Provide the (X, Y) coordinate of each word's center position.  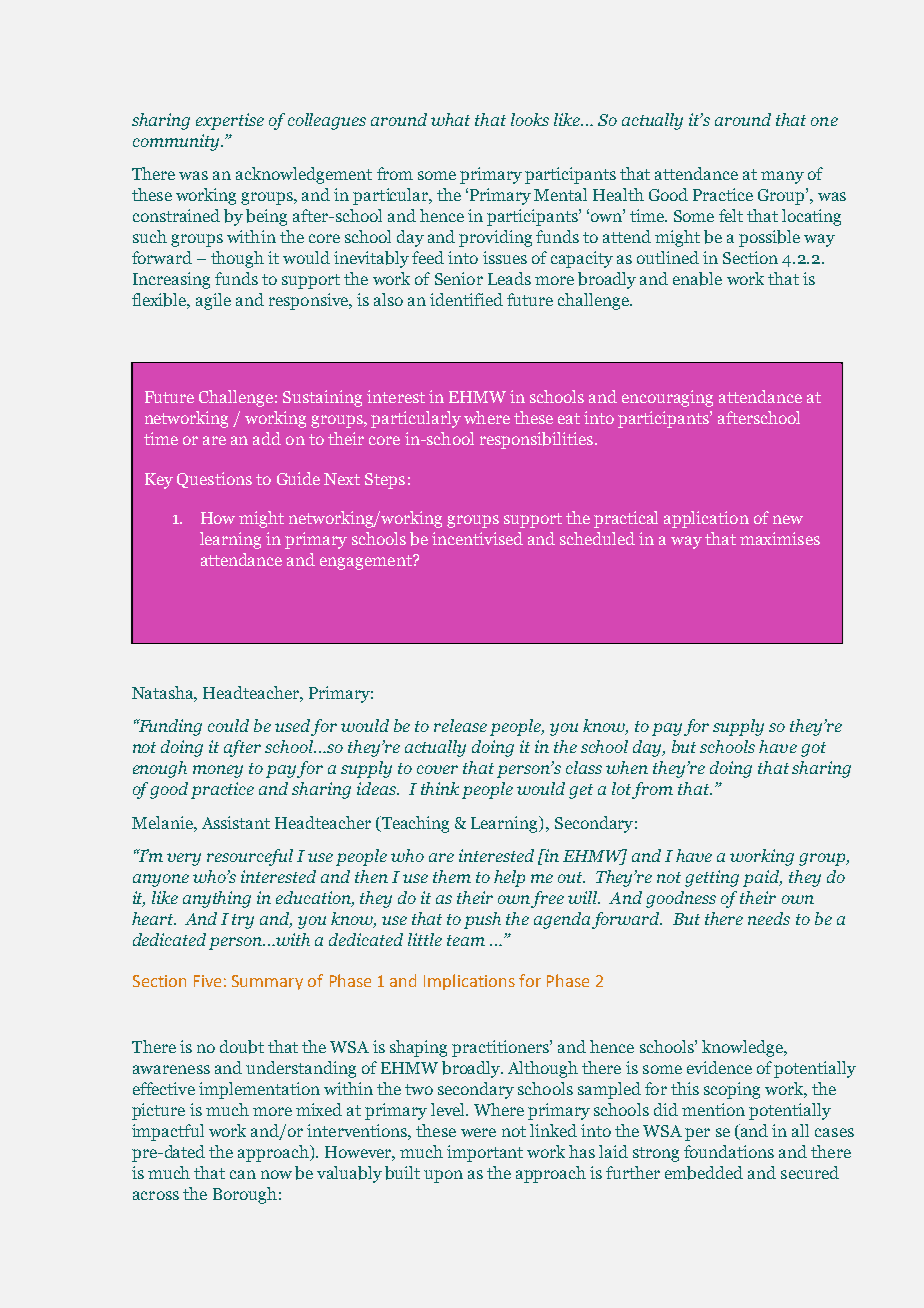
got (813, 749)
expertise (230, 121)
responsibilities (538, 440)
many (782, 177)
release (460, 725)
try (243, 921)
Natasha (164, 694)
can (243, 1174)
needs (769, 918)
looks (530, 119)
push (482, 920)
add (267, 438)
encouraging (667, 398)
